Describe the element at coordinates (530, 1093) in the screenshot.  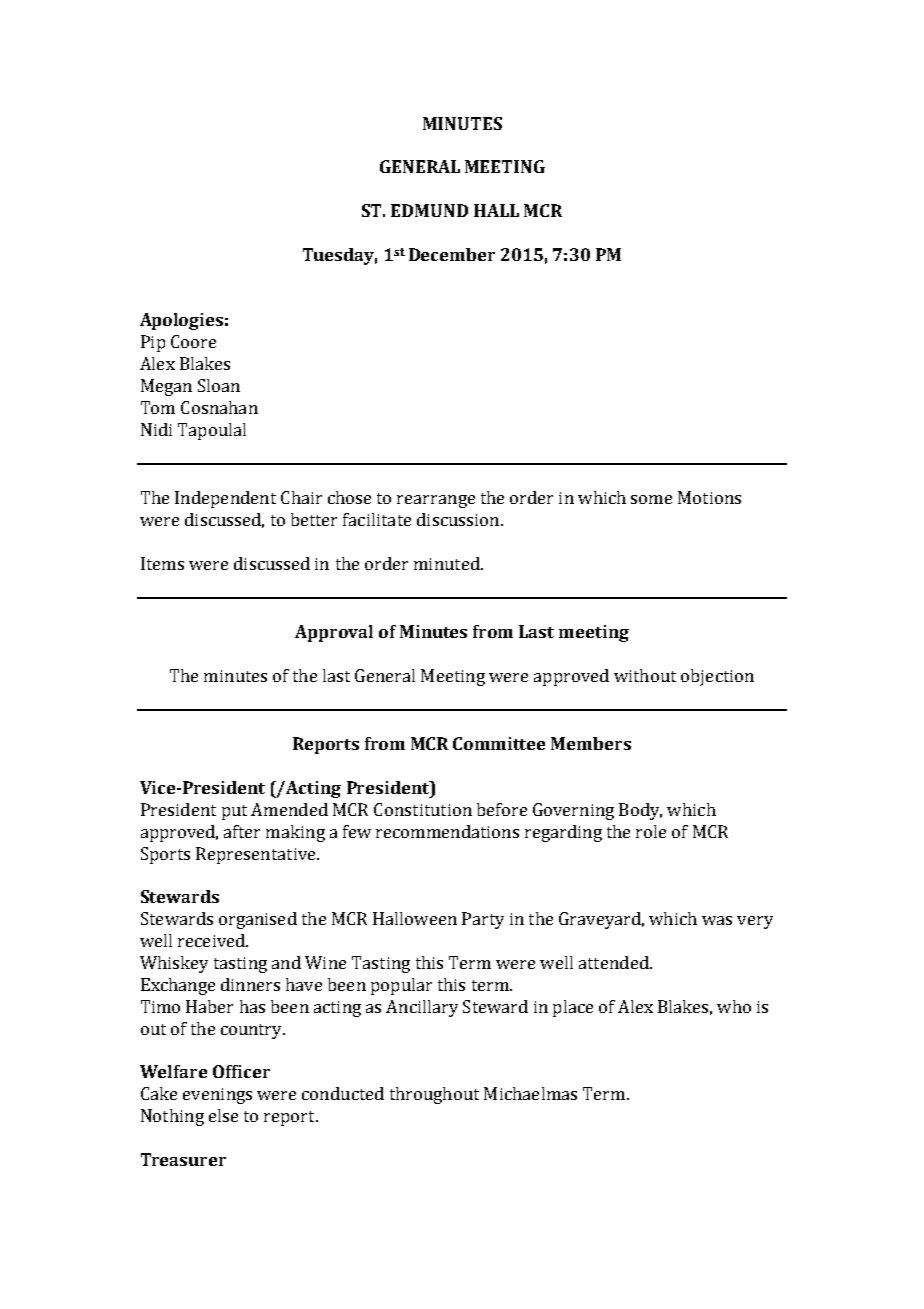
I see `Michaelmas` at that location.
